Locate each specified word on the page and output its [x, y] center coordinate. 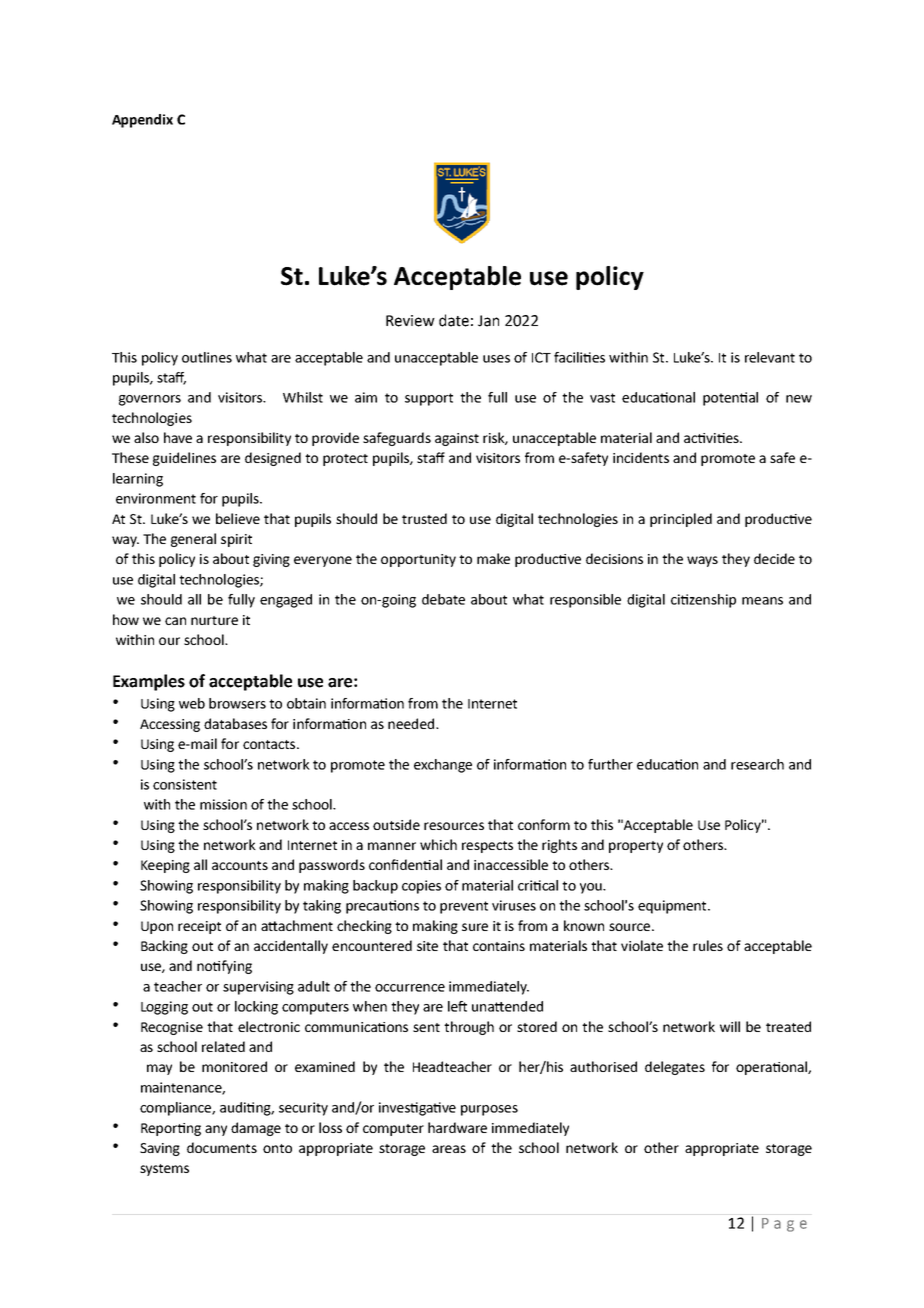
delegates [675, 1068]
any [216, 1130]
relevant [770, 357]
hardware [457, 1127]
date [454, 320]
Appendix [142, 121]
